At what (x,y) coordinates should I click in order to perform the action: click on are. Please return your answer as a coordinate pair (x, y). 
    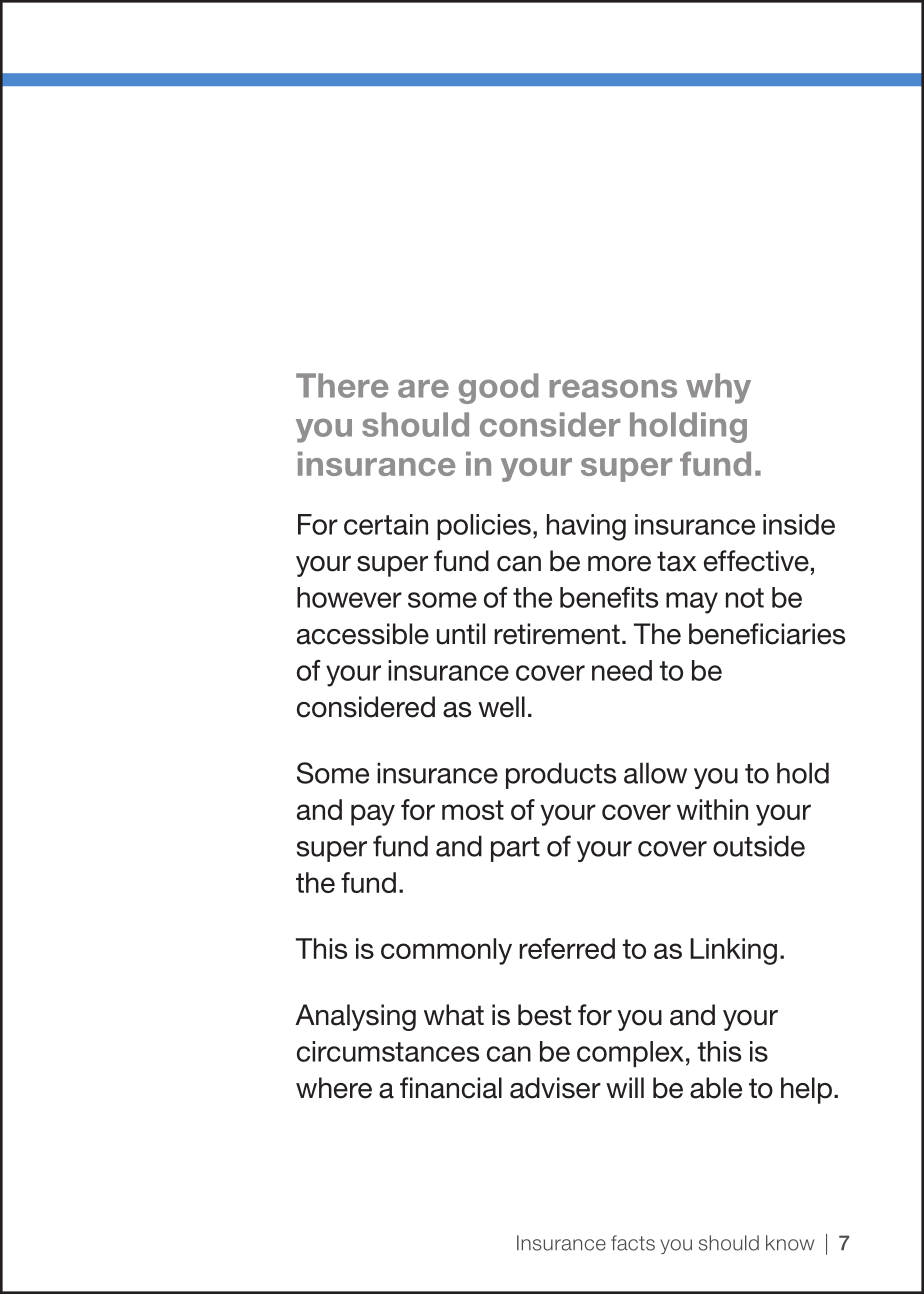
    Looking at the image, I should click on (423, 388).
